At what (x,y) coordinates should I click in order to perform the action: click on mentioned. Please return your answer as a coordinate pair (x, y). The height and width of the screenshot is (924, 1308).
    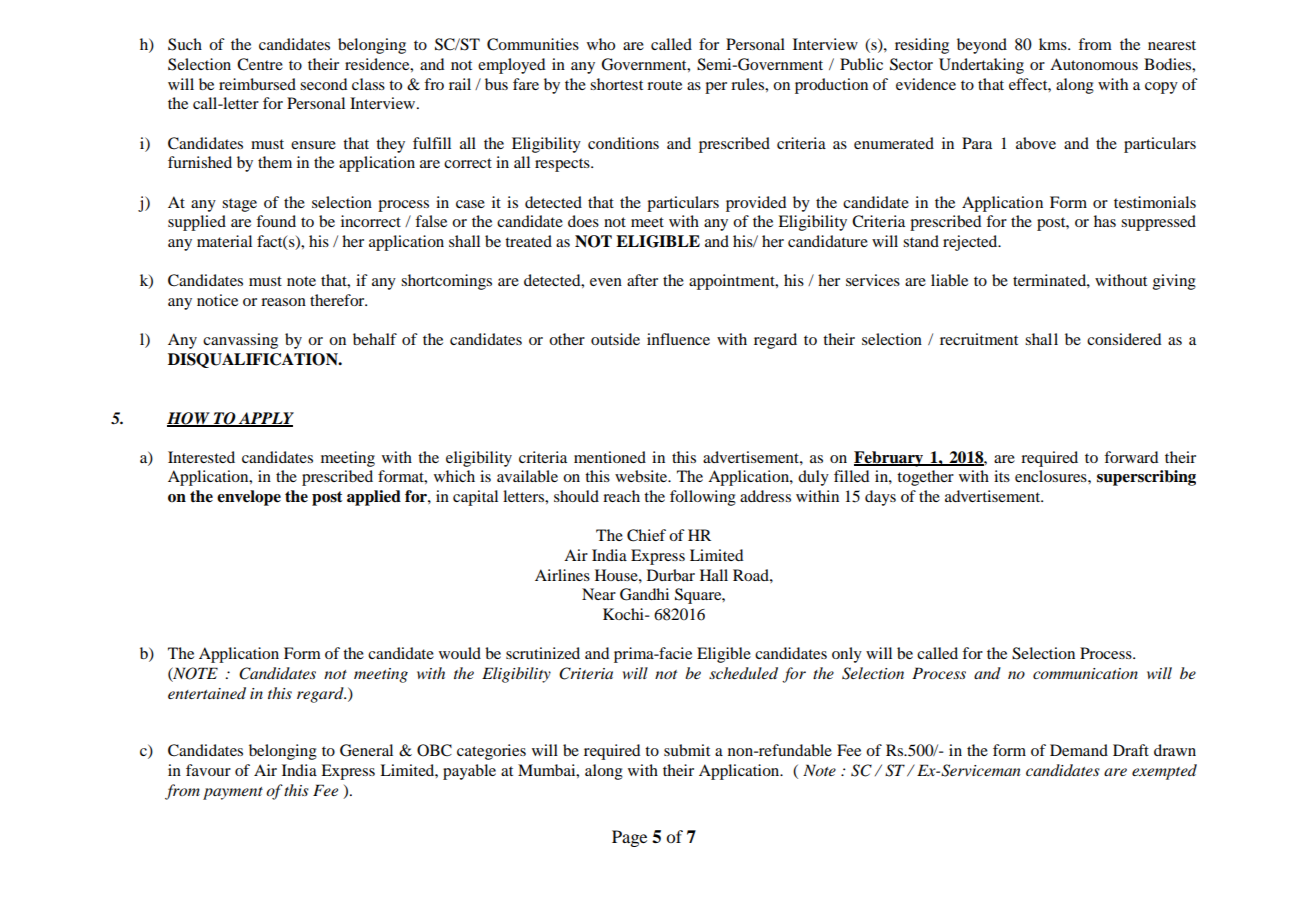
    Looking at the image, I should click on (610, 457).
